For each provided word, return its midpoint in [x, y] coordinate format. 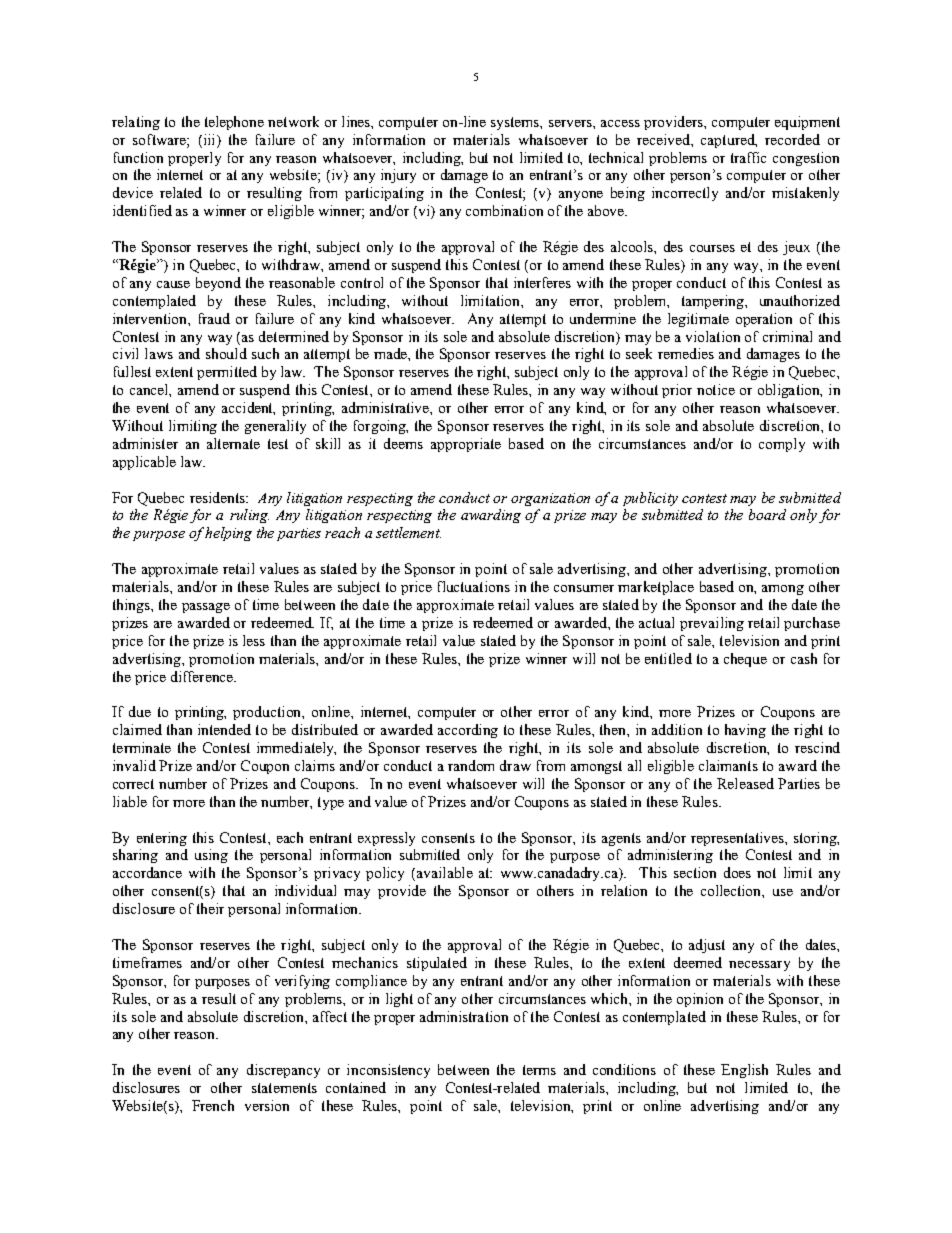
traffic [748, 157]
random [471, 765]
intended [224, 729]
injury [398, 176]
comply [782, 445]
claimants [728, 765]
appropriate [466, 445]
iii [209, 139]
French [213, 1105]
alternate [233, 443]
